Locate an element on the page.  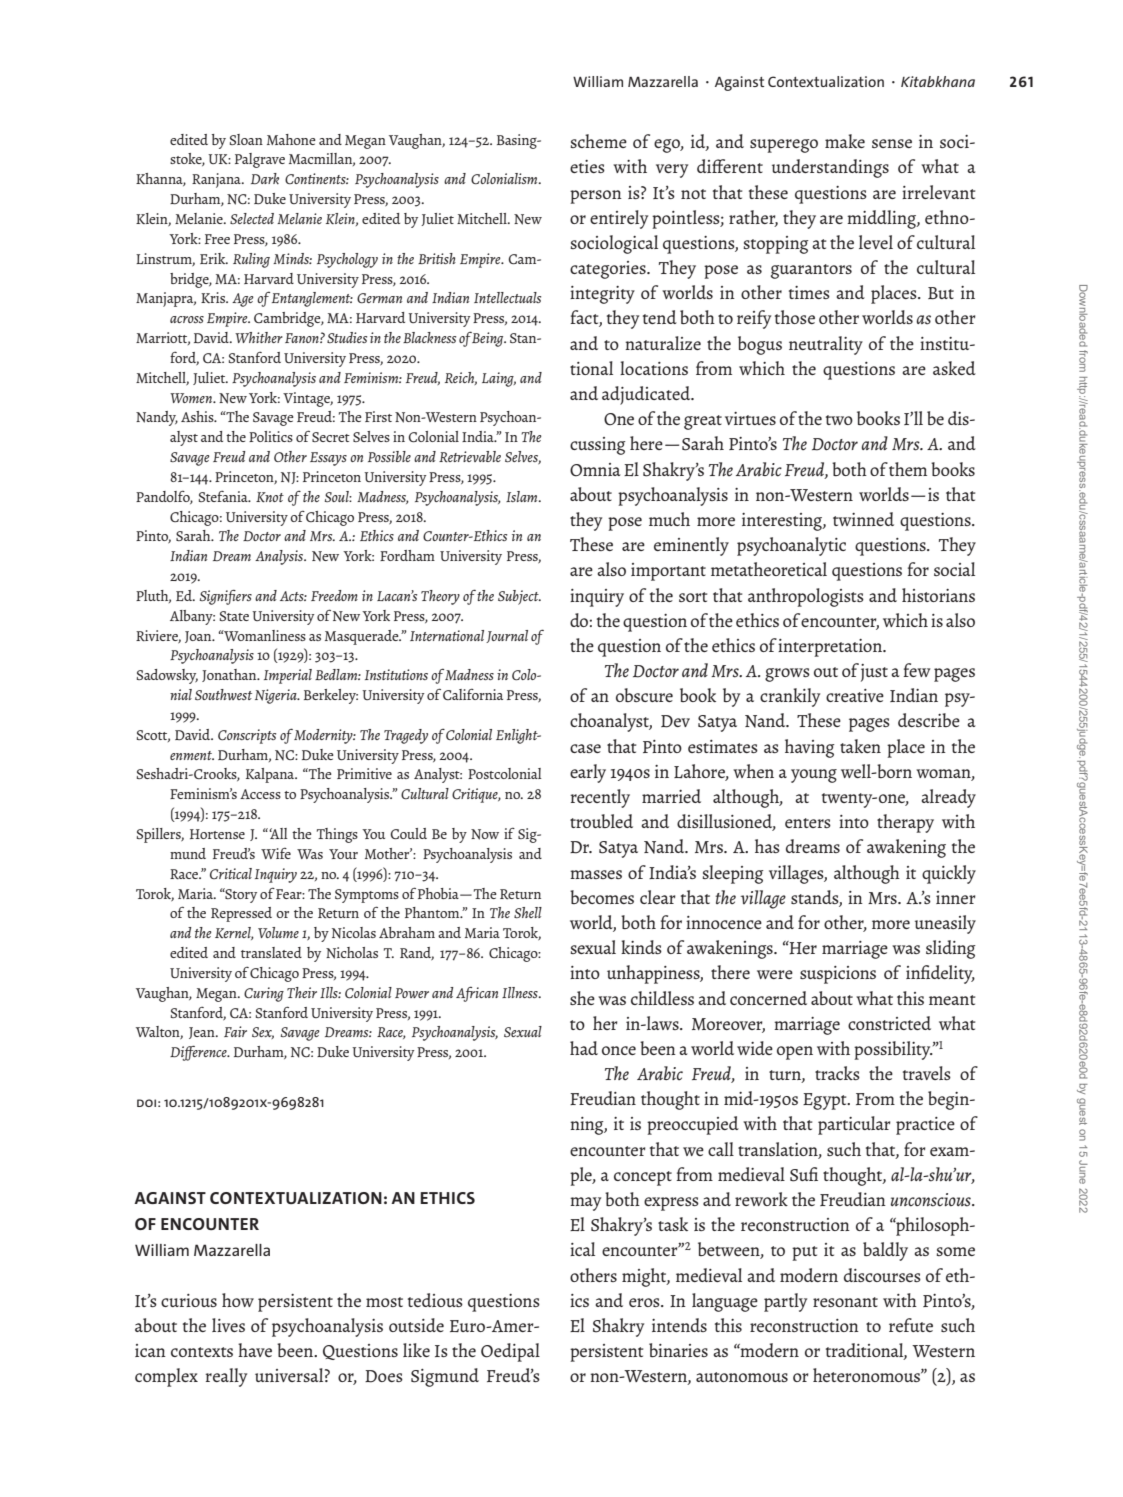
tracks is located at coordinates (837, 1073).
